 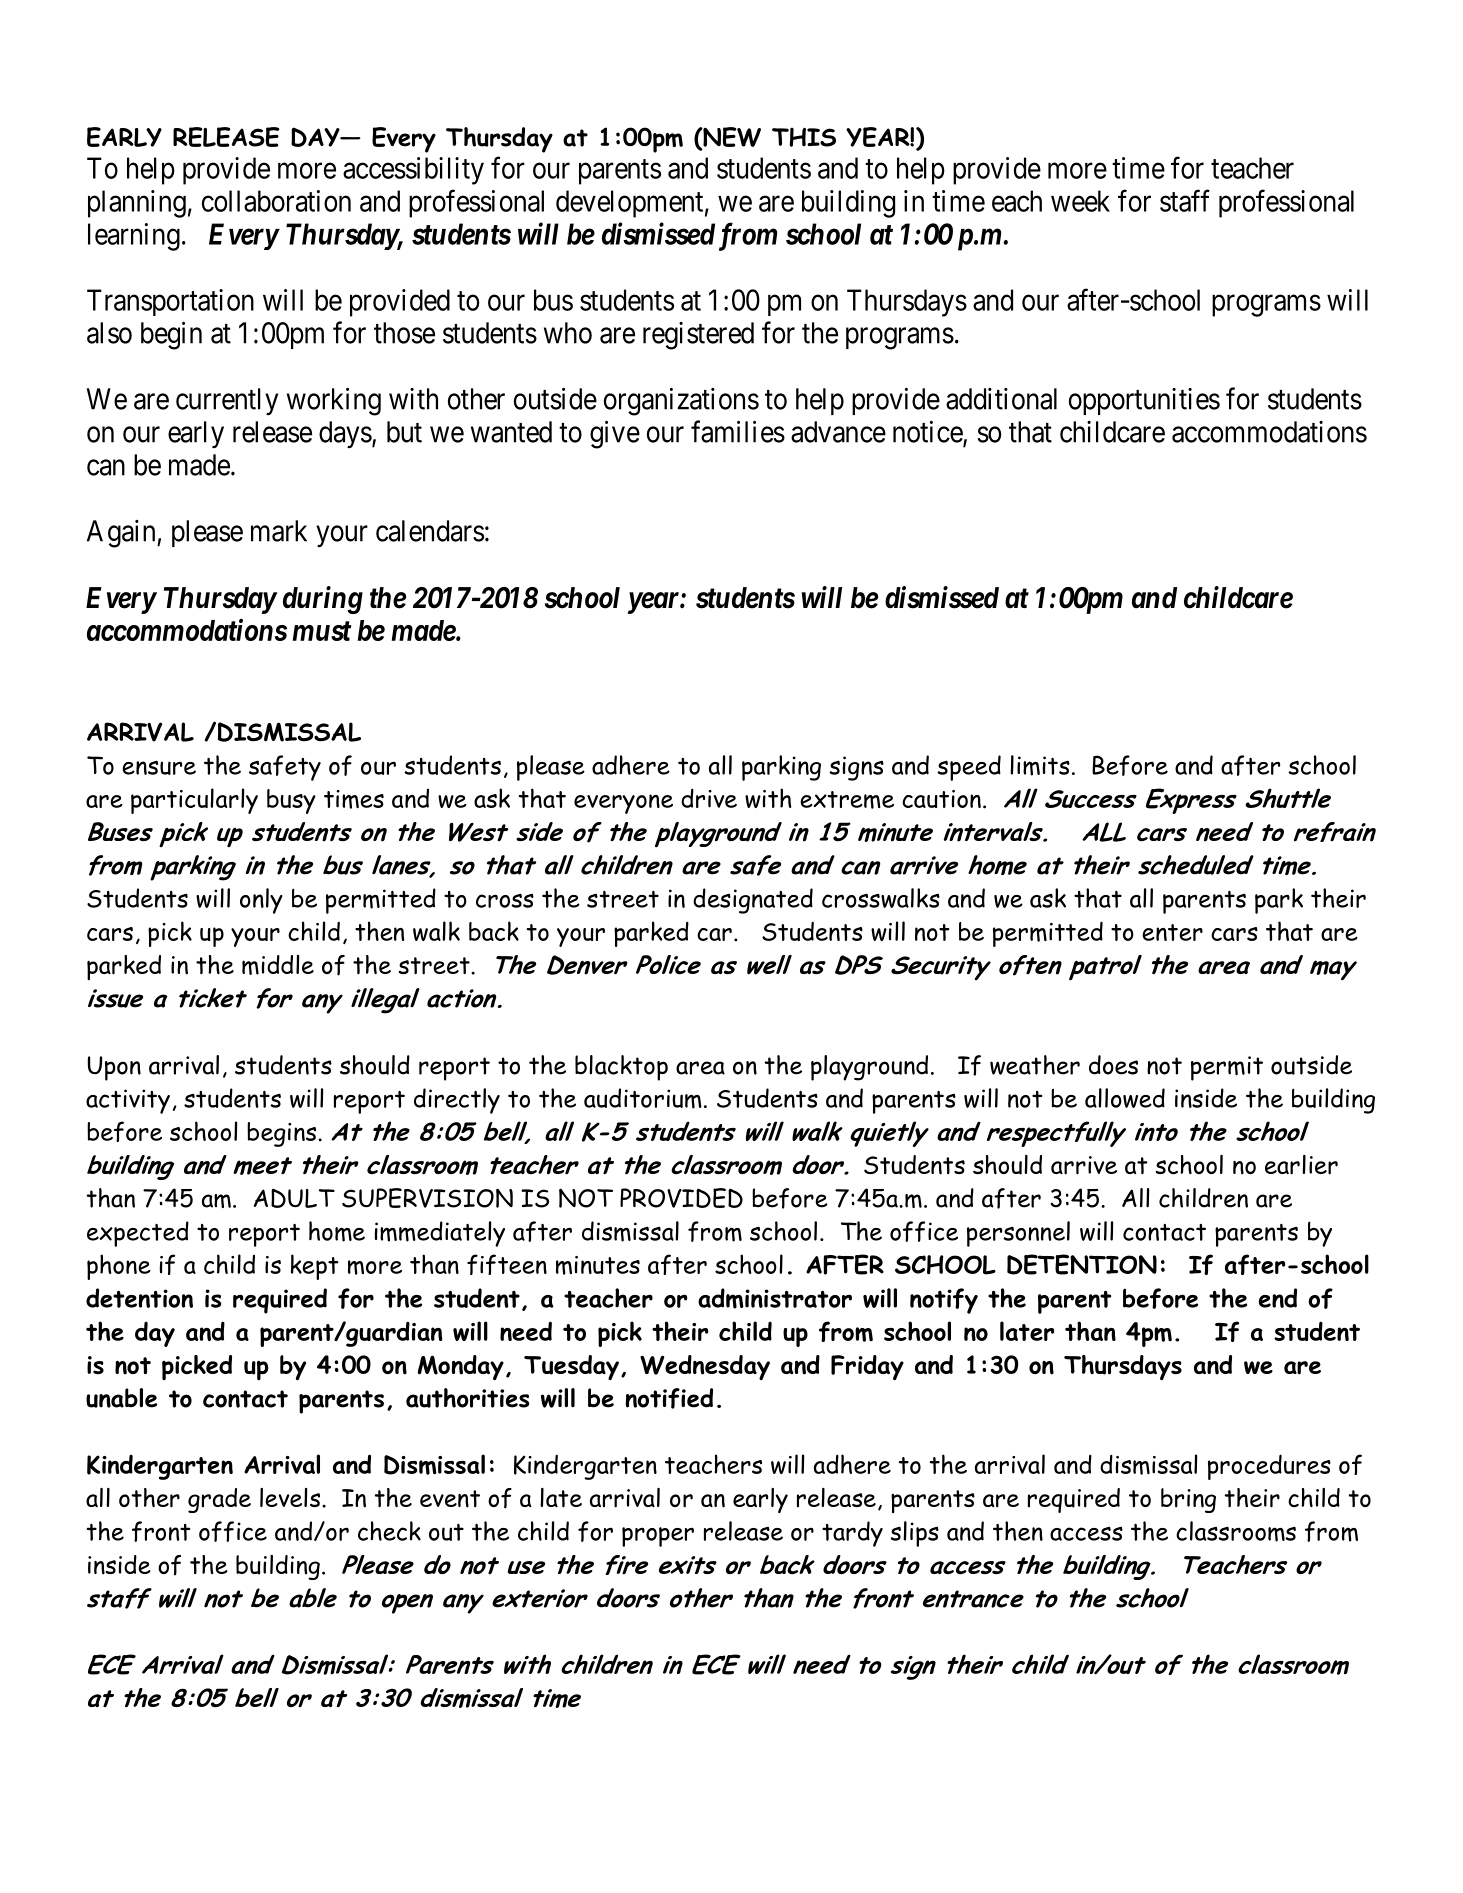 I want to click on THIS, so click(x=804, y=137).
